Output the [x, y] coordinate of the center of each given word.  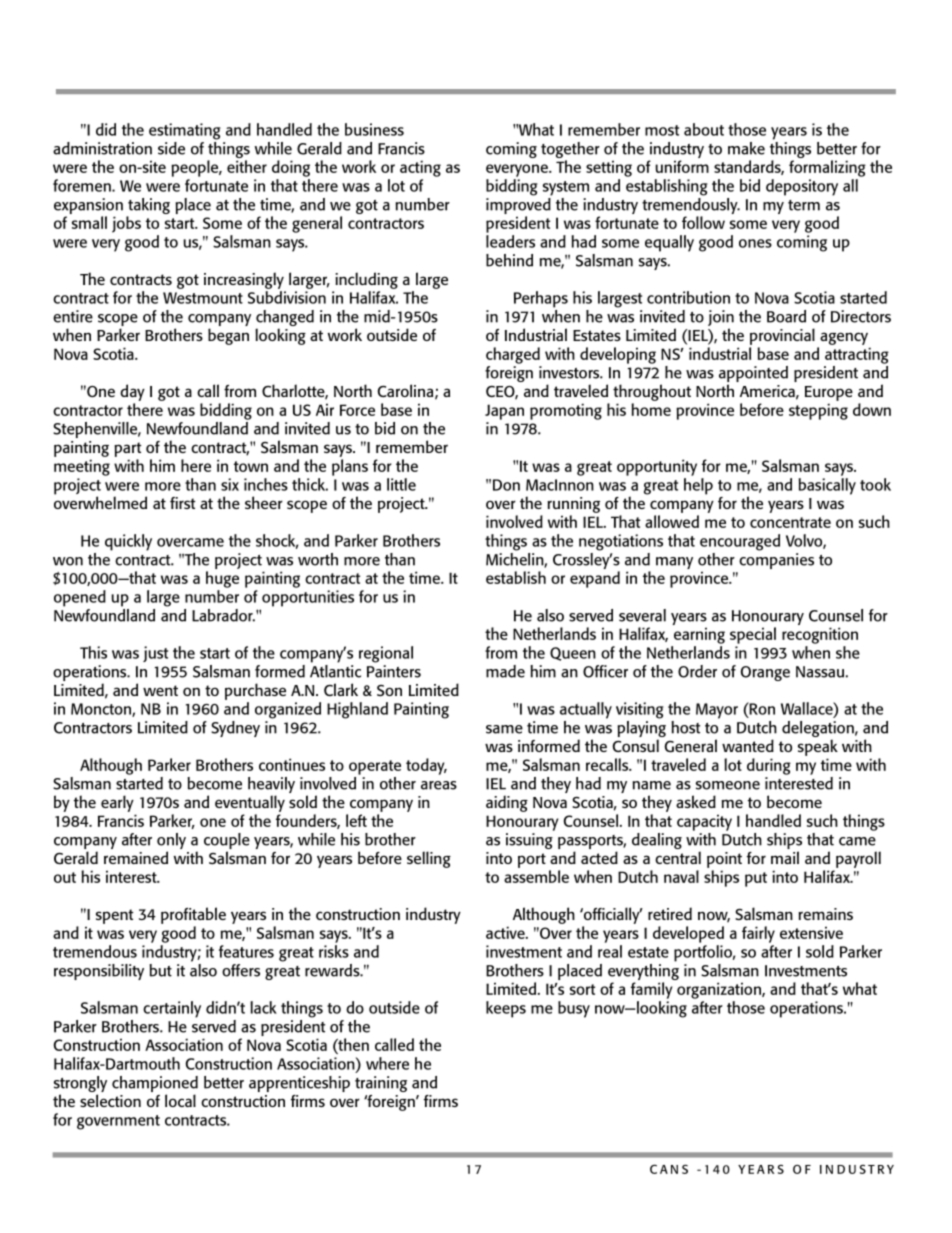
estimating [185, 131]
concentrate [790, 522]
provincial [782, 336]
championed [155, 1085]
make [746, 148]
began [228, 336]
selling [429, 859]
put [756, 879]
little [401, 484]
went [160, 690]
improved [519, 204]
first [183, 503]
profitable [193, 915]
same [504, 729]
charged [513, 355]
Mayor [717, 711]
